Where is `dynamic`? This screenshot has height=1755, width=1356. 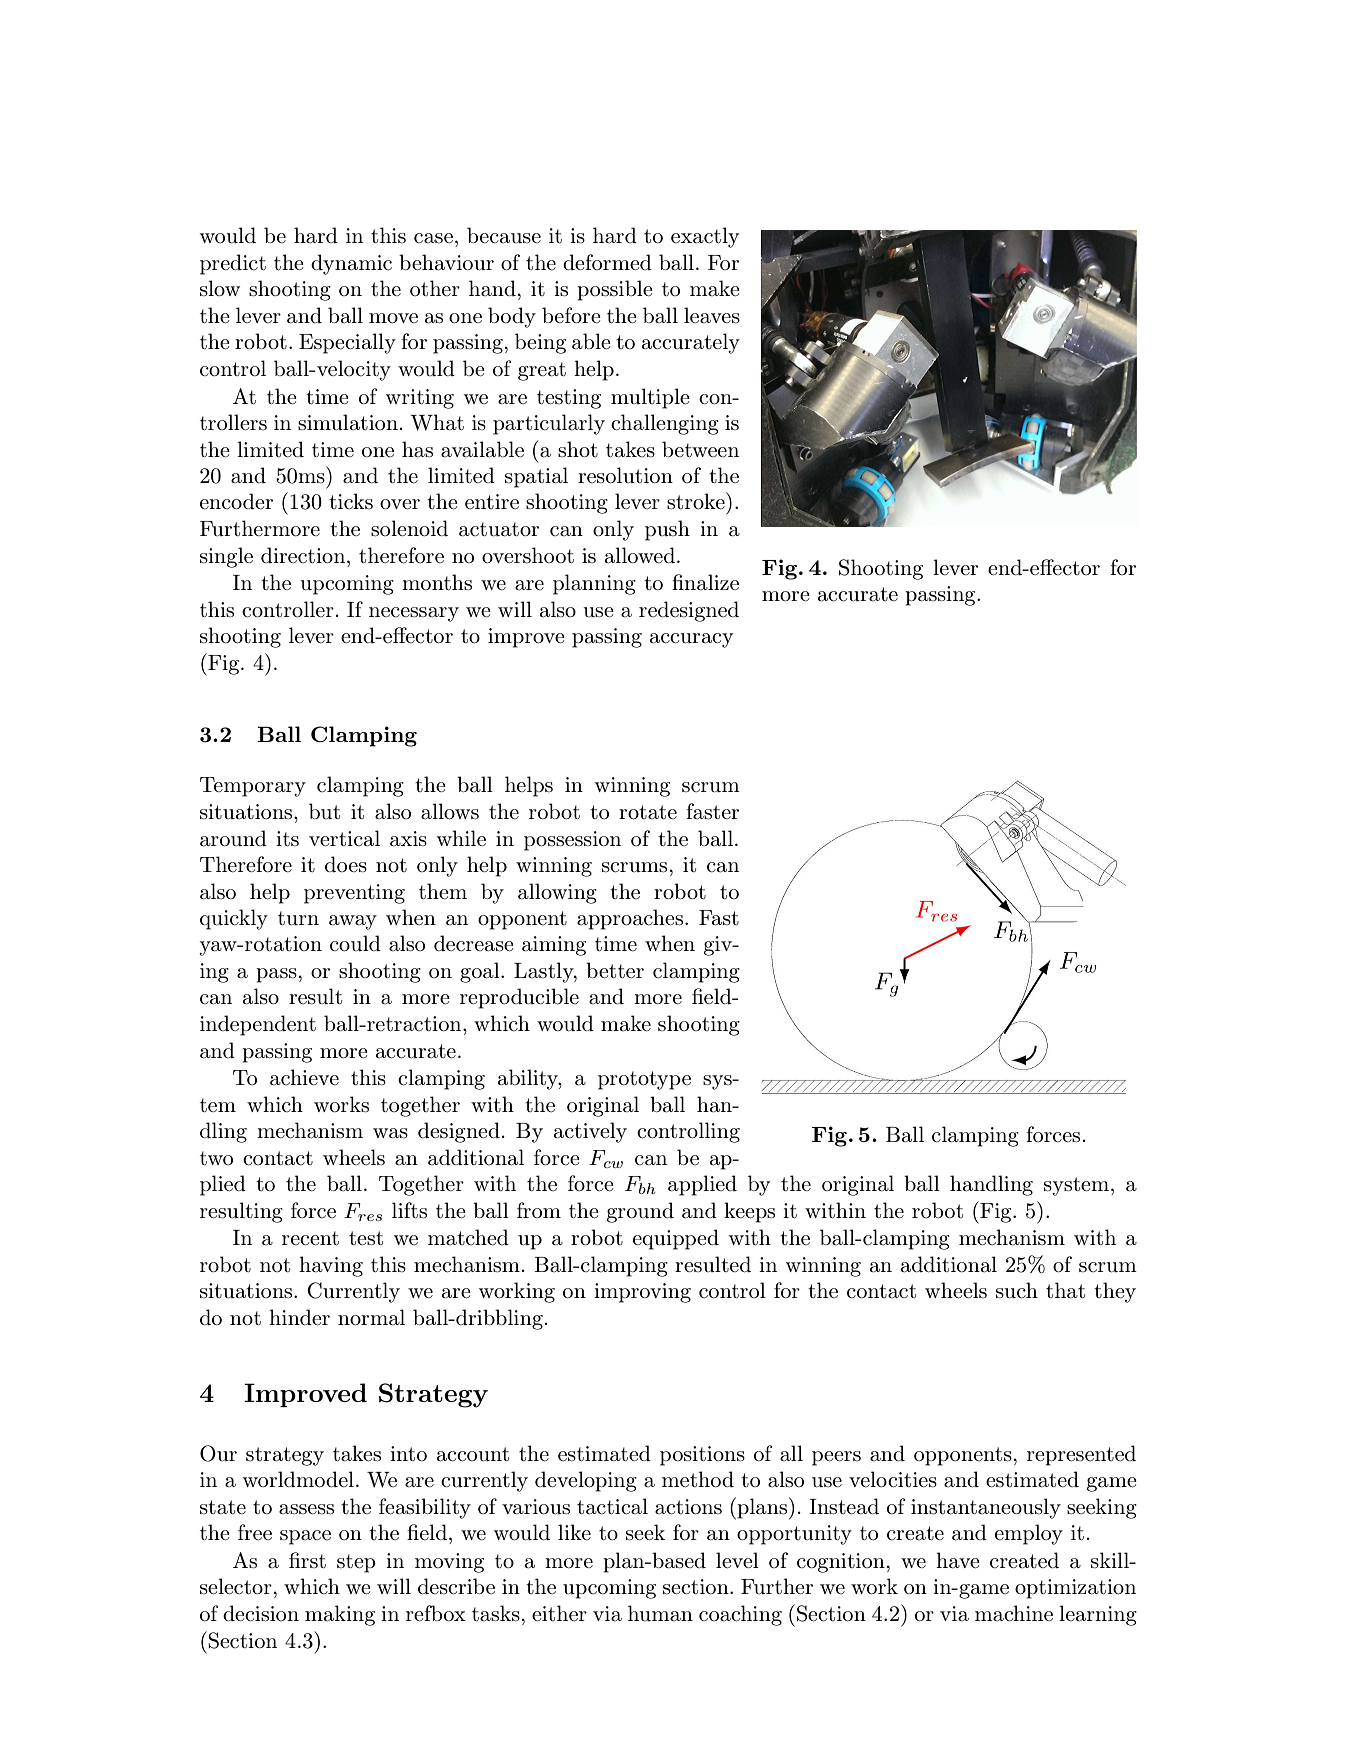
dynamic is located at coordinates (351, 264).
